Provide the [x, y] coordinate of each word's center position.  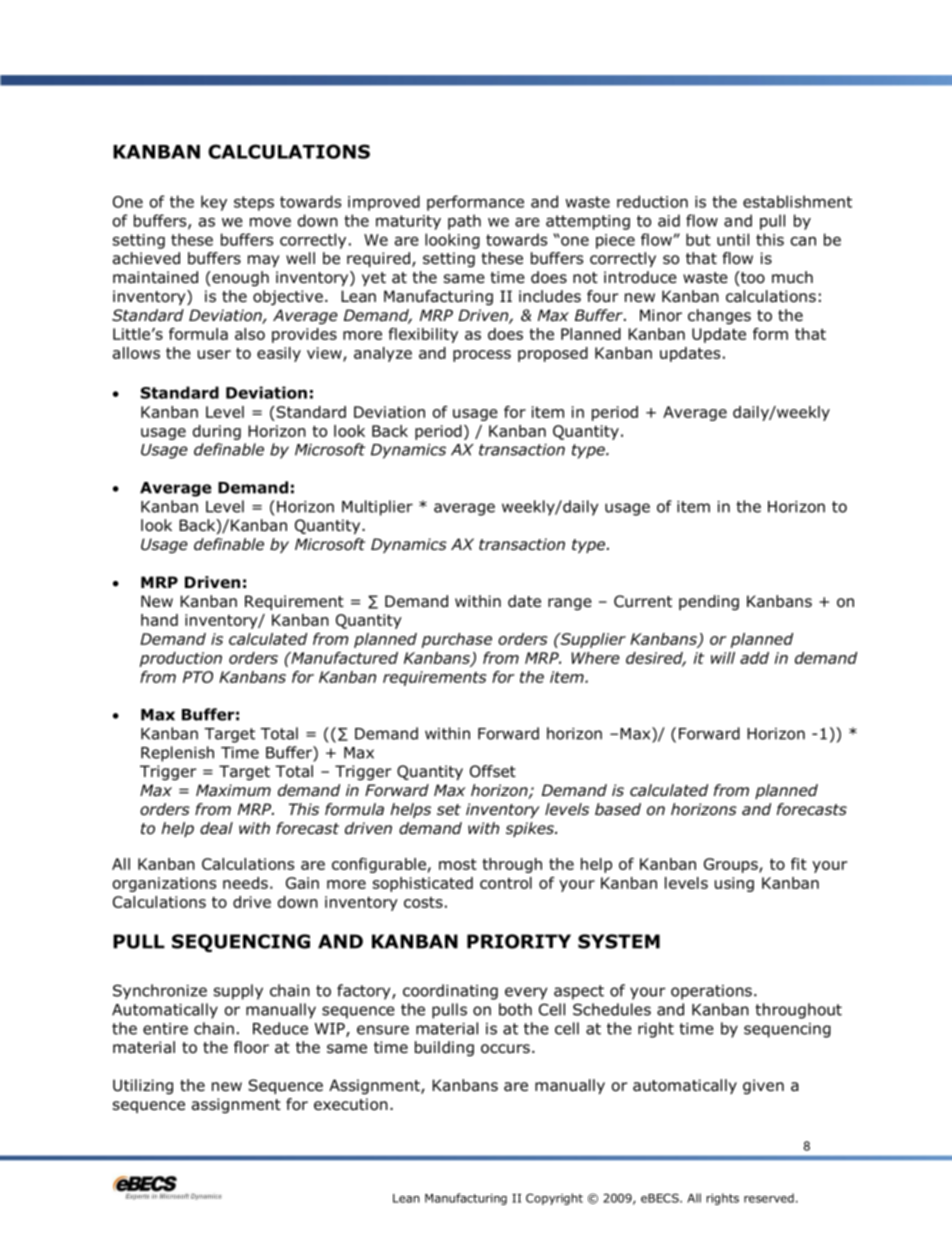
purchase [457, 640]
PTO [198, 677]
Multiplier [377, 508]
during [217, 432]
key [214, 203]
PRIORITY [519, 941]
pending [709, 603]
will [723, 658]
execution [351, 1104]
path [464, 222]
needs [245, 883]
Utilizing [143, 1086]
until [733, 239]
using [734, 884]
